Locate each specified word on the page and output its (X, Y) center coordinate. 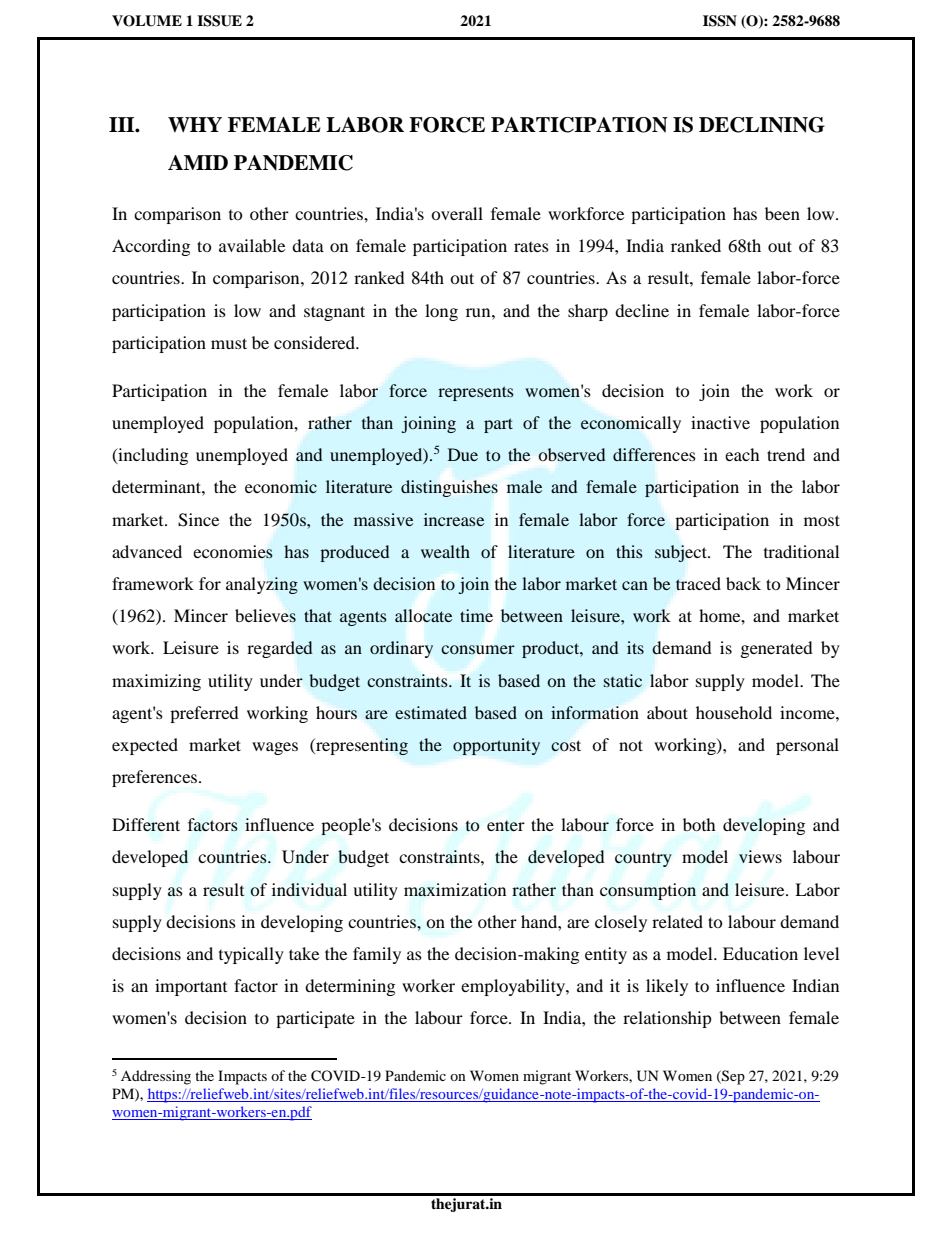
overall (457, 213)
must (229, 343)
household (734, 712)
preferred (204, 714)
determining (350, 987)
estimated (431, 712)
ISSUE (219, 21)
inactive (720, 422)
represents (476, 393)
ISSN (720, 21)
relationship (667, 1019)
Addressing (156, 1077)
